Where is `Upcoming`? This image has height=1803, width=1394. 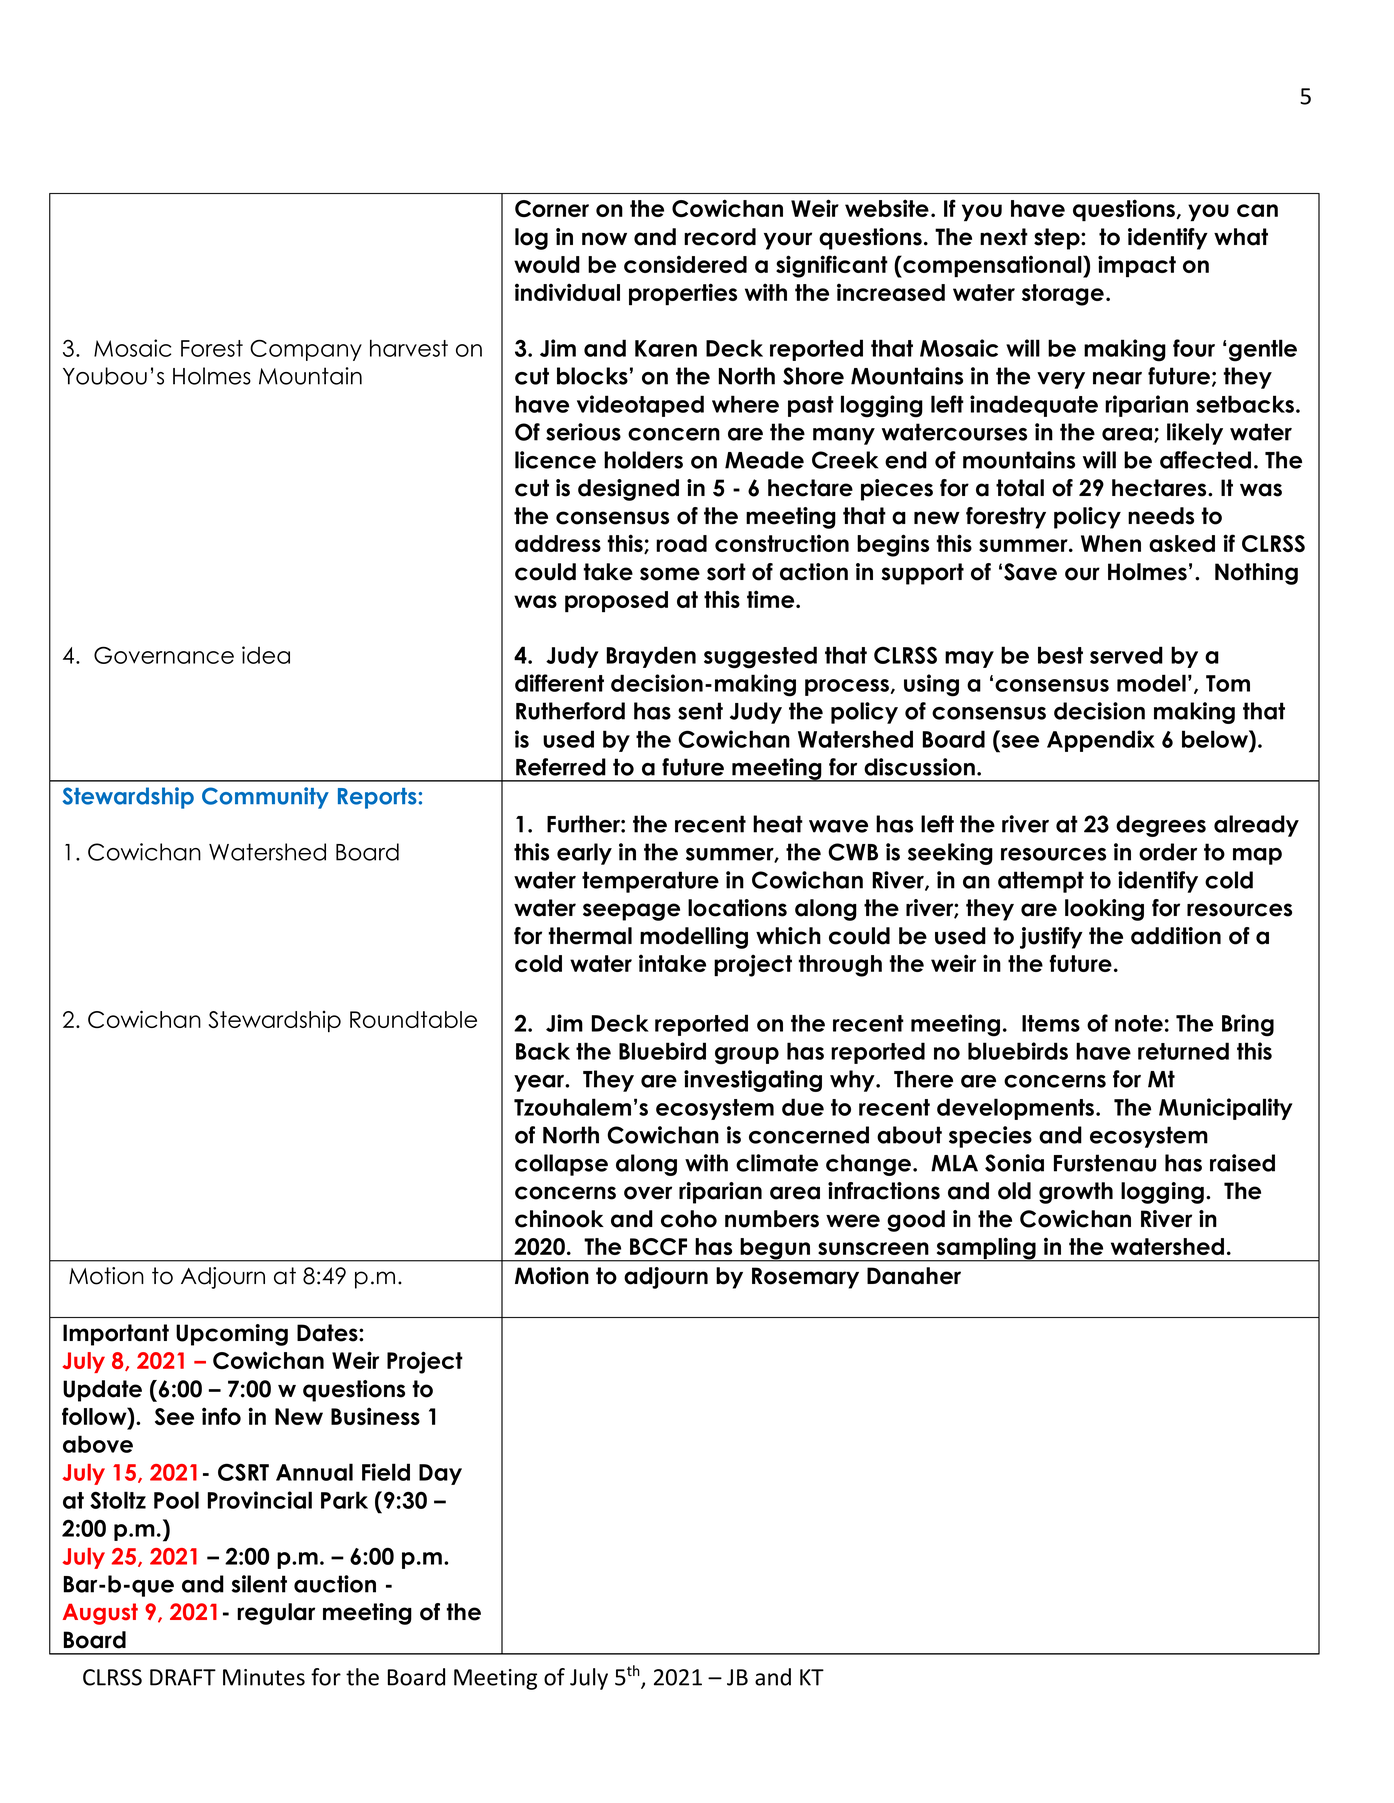
Upcoming is located at coordinates (232, 1335).
